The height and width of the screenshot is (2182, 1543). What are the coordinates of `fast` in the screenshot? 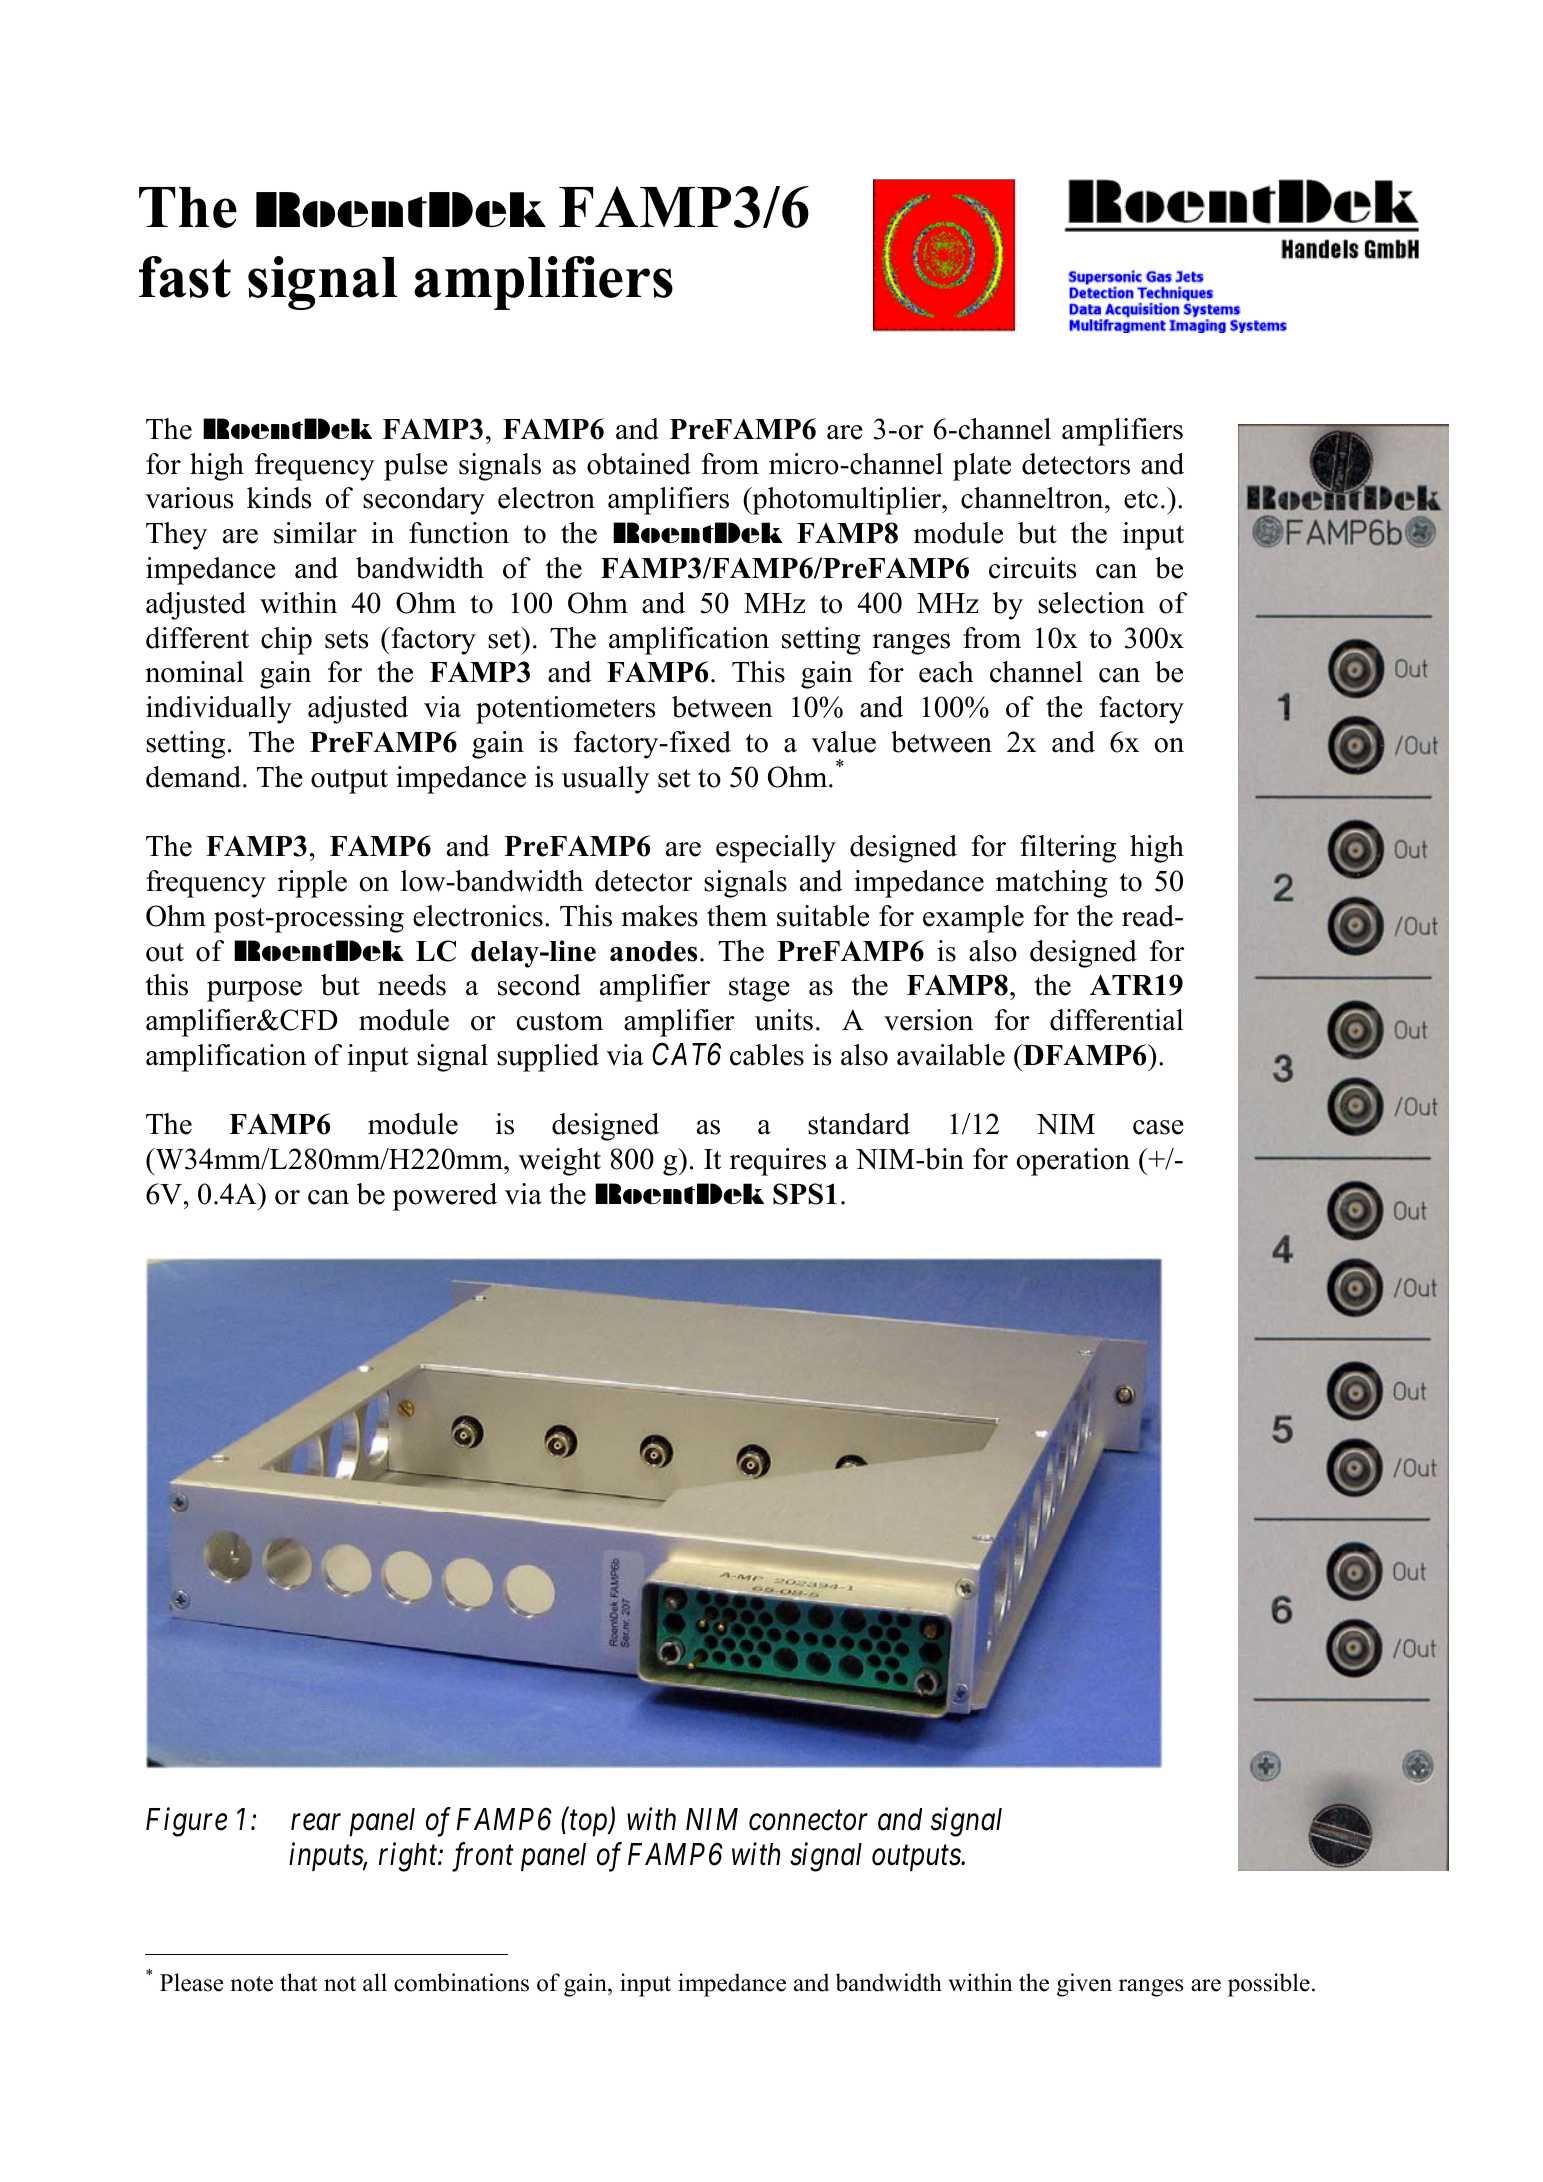 It's located at (185, 277).
